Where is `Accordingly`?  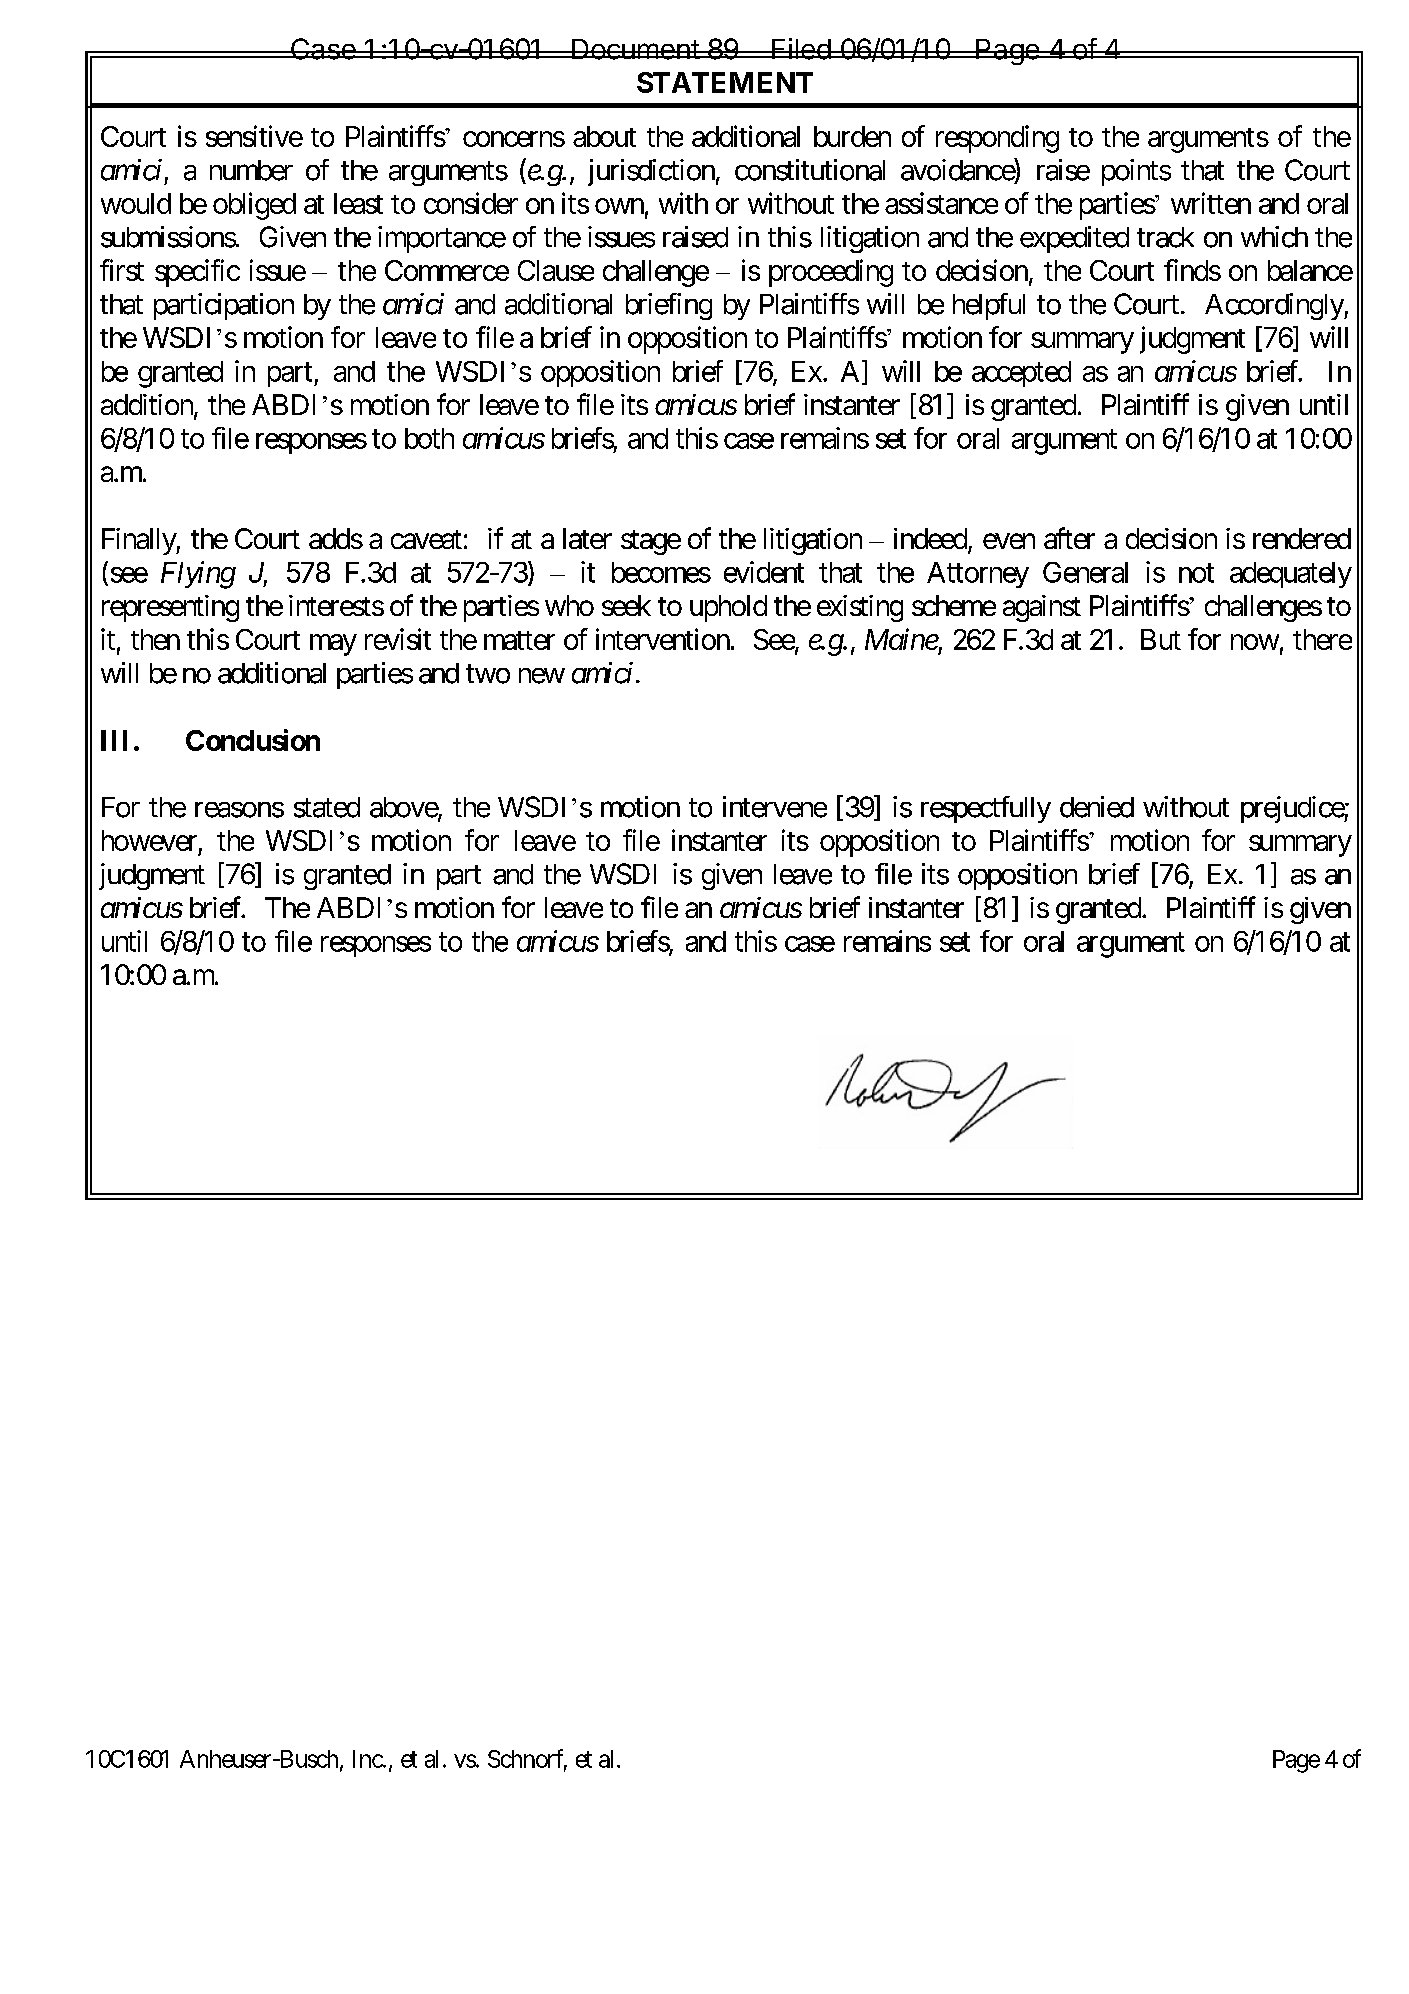
Accordingly is located at coordinates (1275, 306).
